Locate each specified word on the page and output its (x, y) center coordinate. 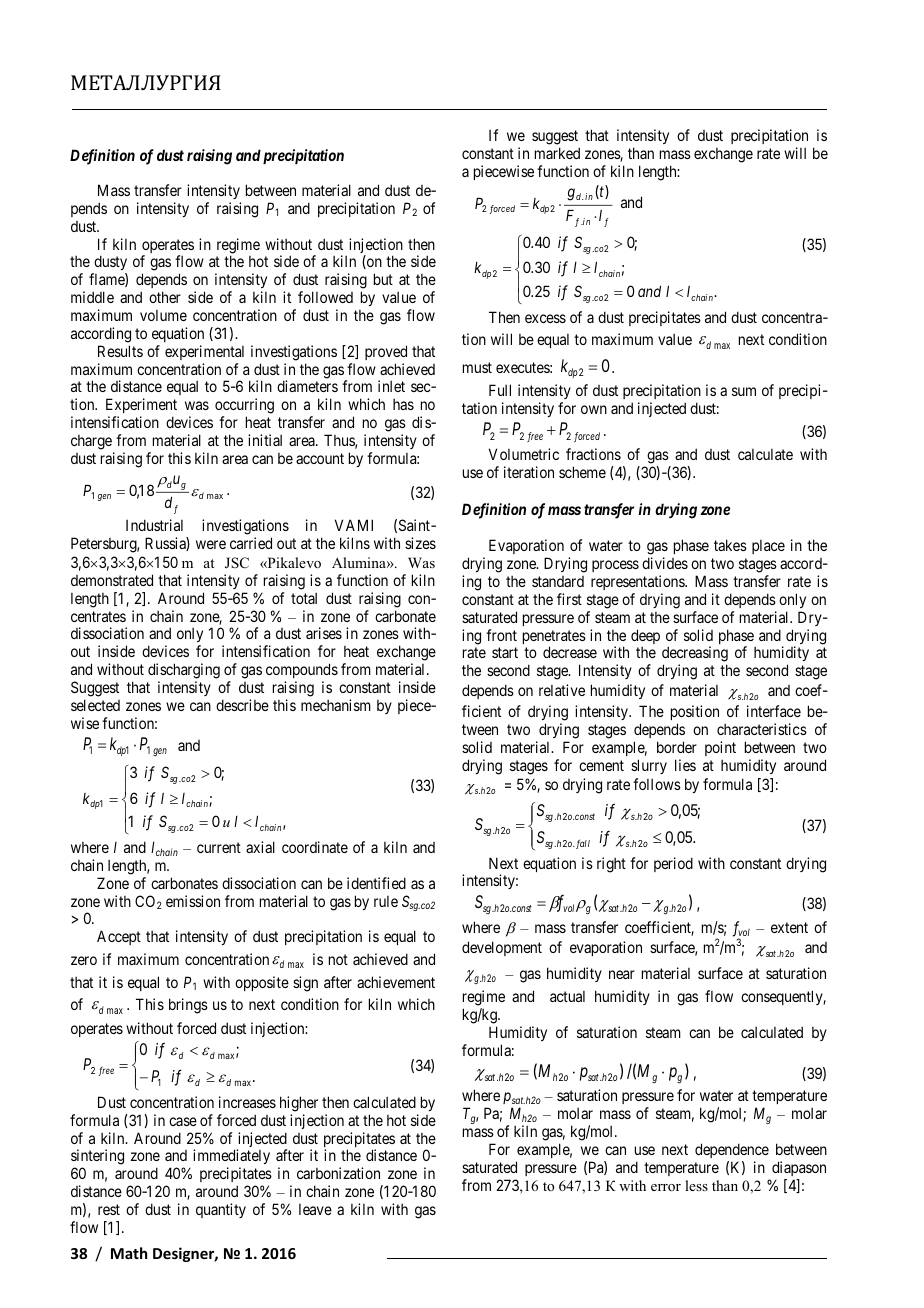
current (219, 847)
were (211, 544)
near (622, 974)
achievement (396, 982)
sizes (420, 543)
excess (545, 318)
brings (188, 1006)
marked (557, 153)
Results (120, 351)
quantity (221, 1210)
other (165, 297)
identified (376, 883)
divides (665, 563)
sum (744, 391)
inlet (391, 386)
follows (657, 784)
